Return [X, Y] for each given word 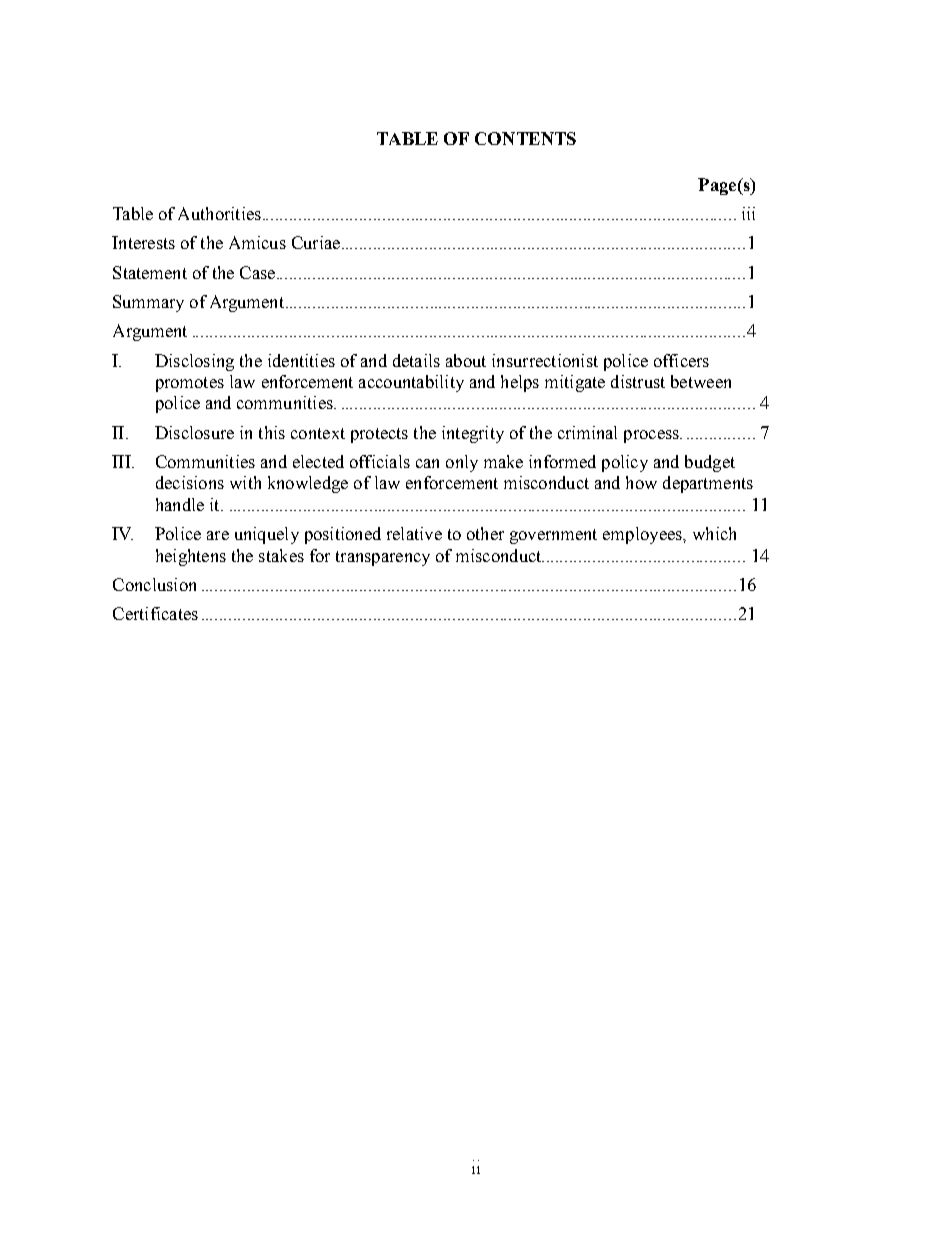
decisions [190, 482]
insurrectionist [545, 360]
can [427, 463]
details [416, 360]
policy [625, 463]
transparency [383, 558]
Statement [150, 272]
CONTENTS [525, 138]
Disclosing [194, 362]
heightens [191, 557]
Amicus [257, 242]
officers [681, 360]
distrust [638, 381]
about [466, 360]
